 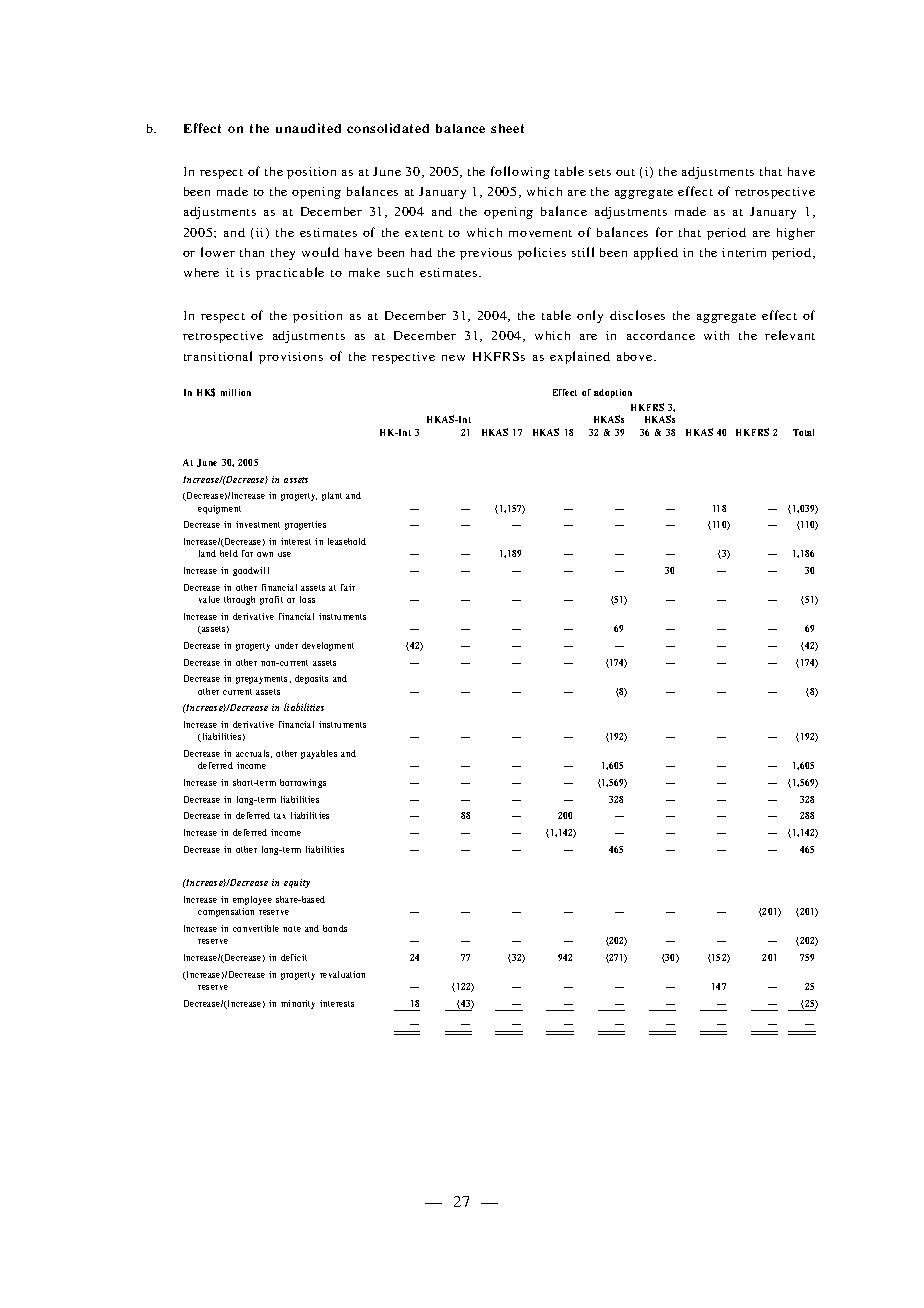 I want to click on adoption, so click(x=613, y=393).
